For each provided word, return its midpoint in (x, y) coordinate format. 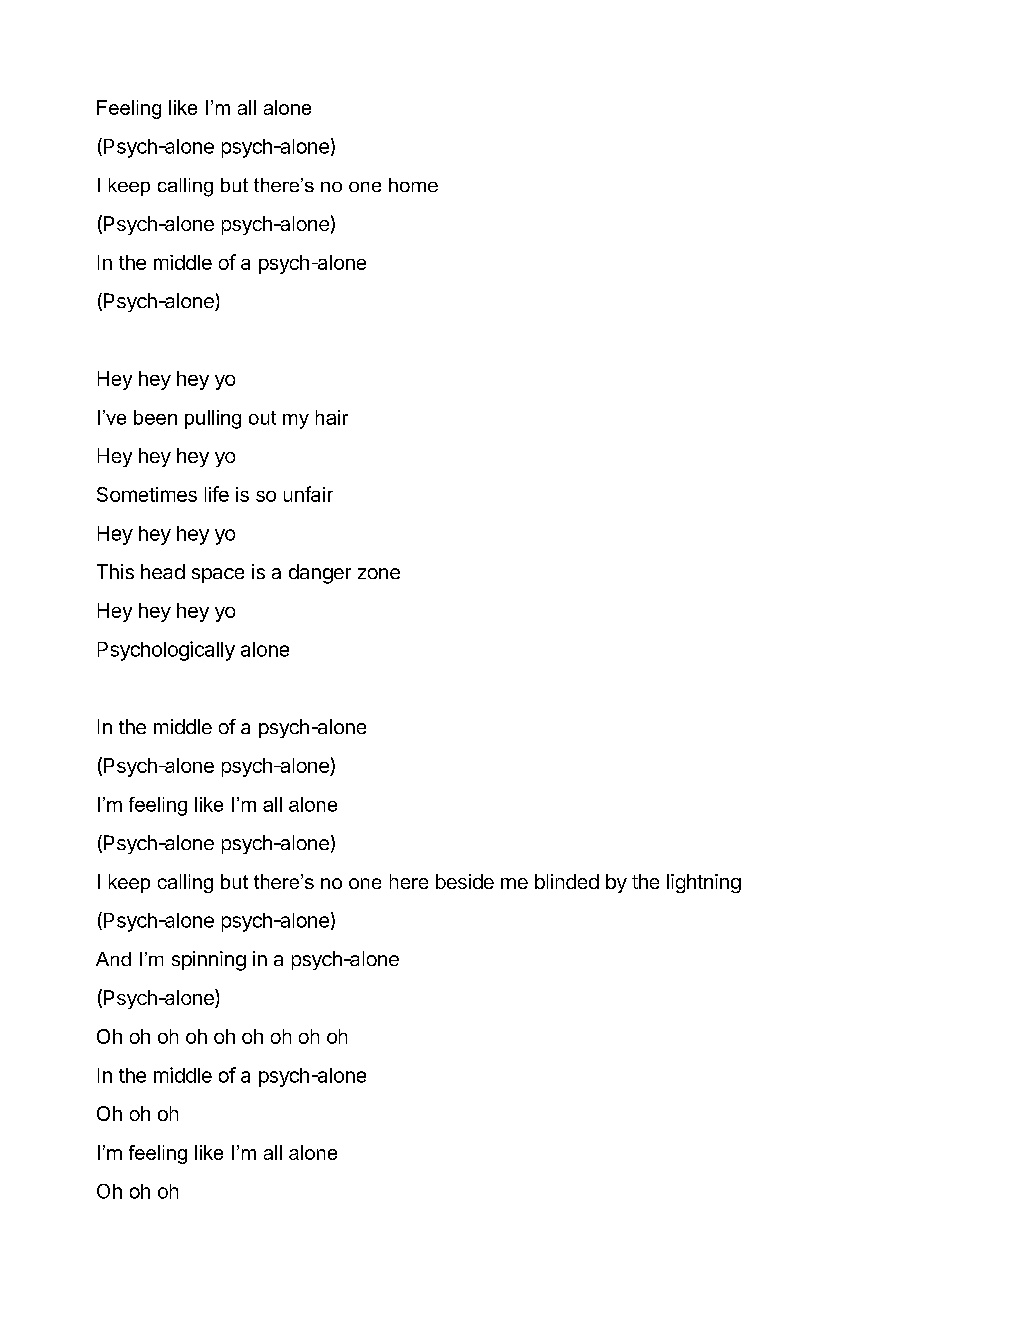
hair (332, 417)
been (155, 417)
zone (379, 573)
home (413, 185)
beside (465, 881)
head (163, 571)
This (115, 571)
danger (320, 574)
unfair (308, 494)
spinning (209, 961)
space (218, 575)
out (262, 418)
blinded (567, 881)
